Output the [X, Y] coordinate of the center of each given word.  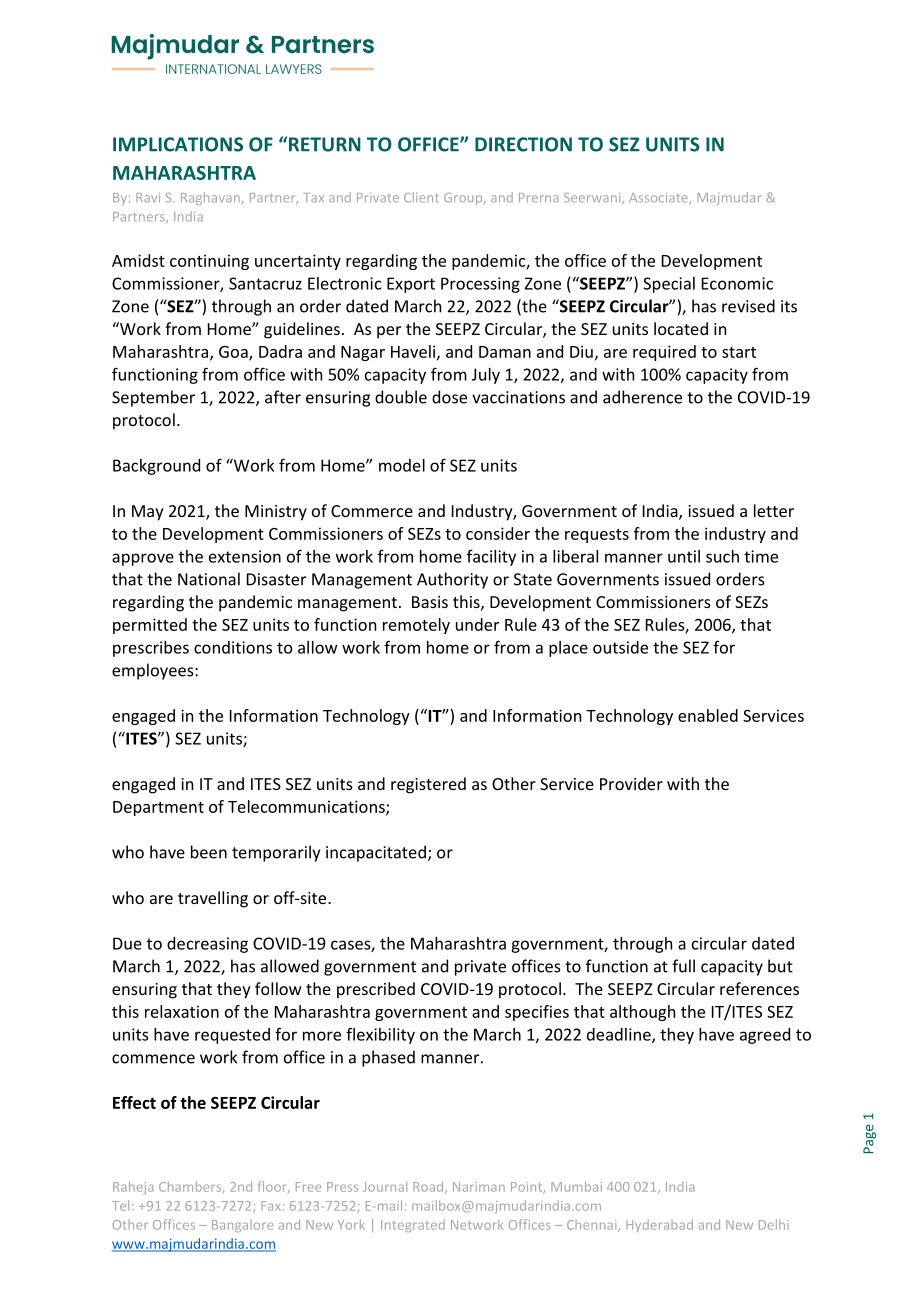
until [684, 556]
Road [429, 1187]
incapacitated [376, 853]
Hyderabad [659, 1225]
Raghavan [210, 198]
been [209, 852]
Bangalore [242, 1226]
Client [421, 197]
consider [498, 533]
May [148, 513]
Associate [659, 199]
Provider [631, 783]
